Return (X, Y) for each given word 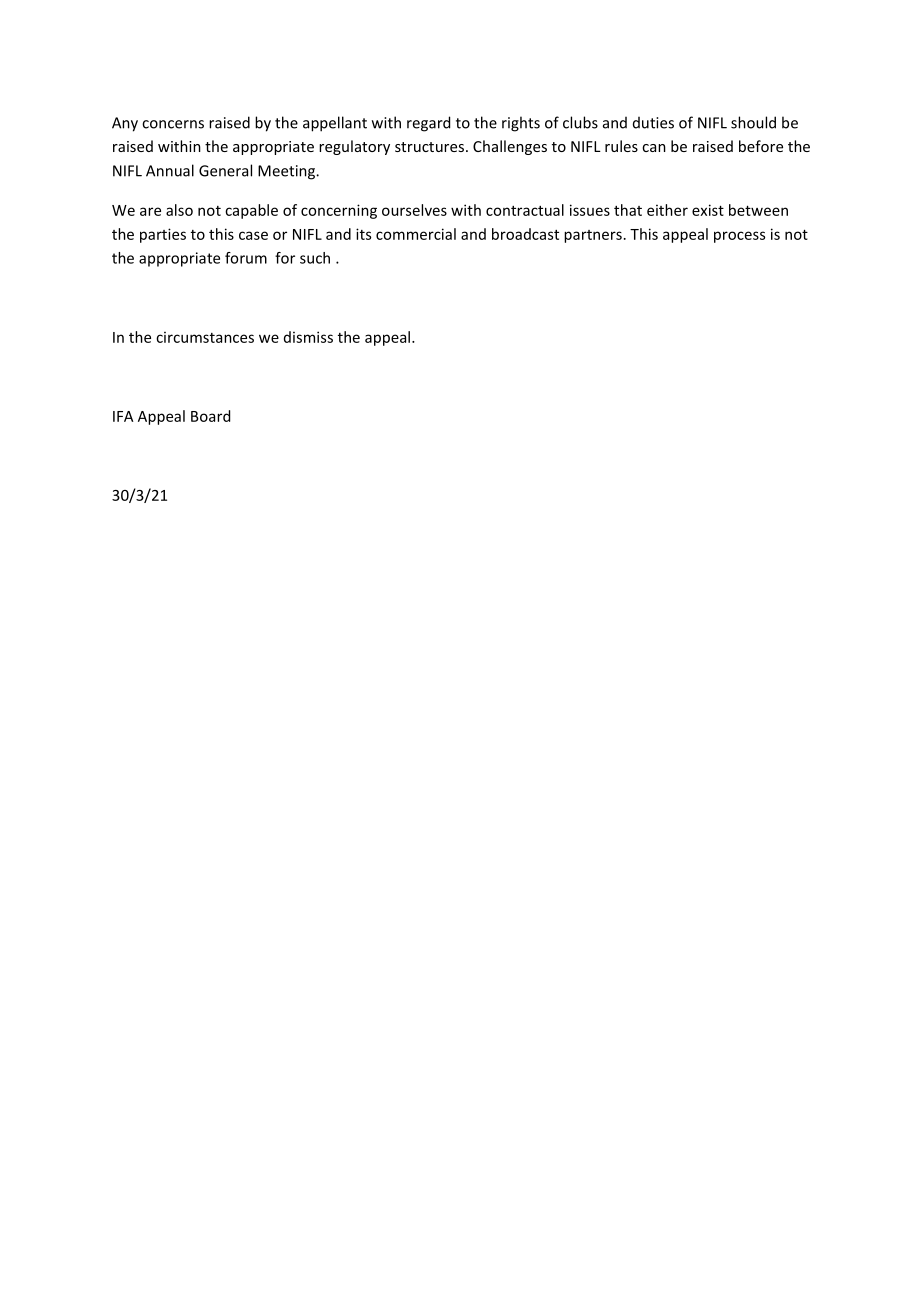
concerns (173, 124)
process (739, 237)
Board (210, 416)
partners (593, 236)
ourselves (414, 210)
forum (246, 258)
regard (428, 124)
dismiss (308, 337)
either (667, 210)
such (315, 258)
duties (653, 123)
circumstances (205, 337)
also (179, 210)
